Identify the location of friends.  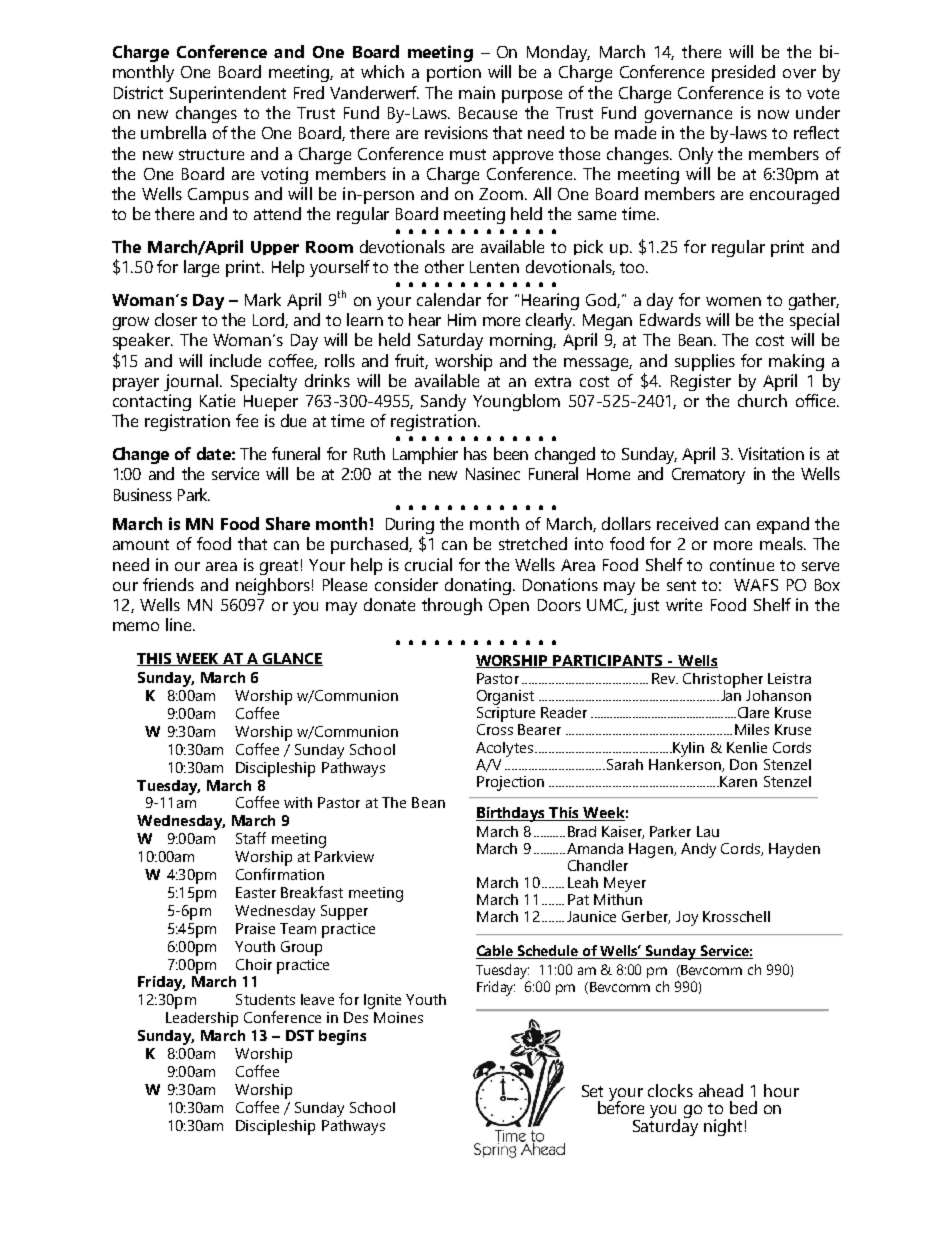
(168, 584).
